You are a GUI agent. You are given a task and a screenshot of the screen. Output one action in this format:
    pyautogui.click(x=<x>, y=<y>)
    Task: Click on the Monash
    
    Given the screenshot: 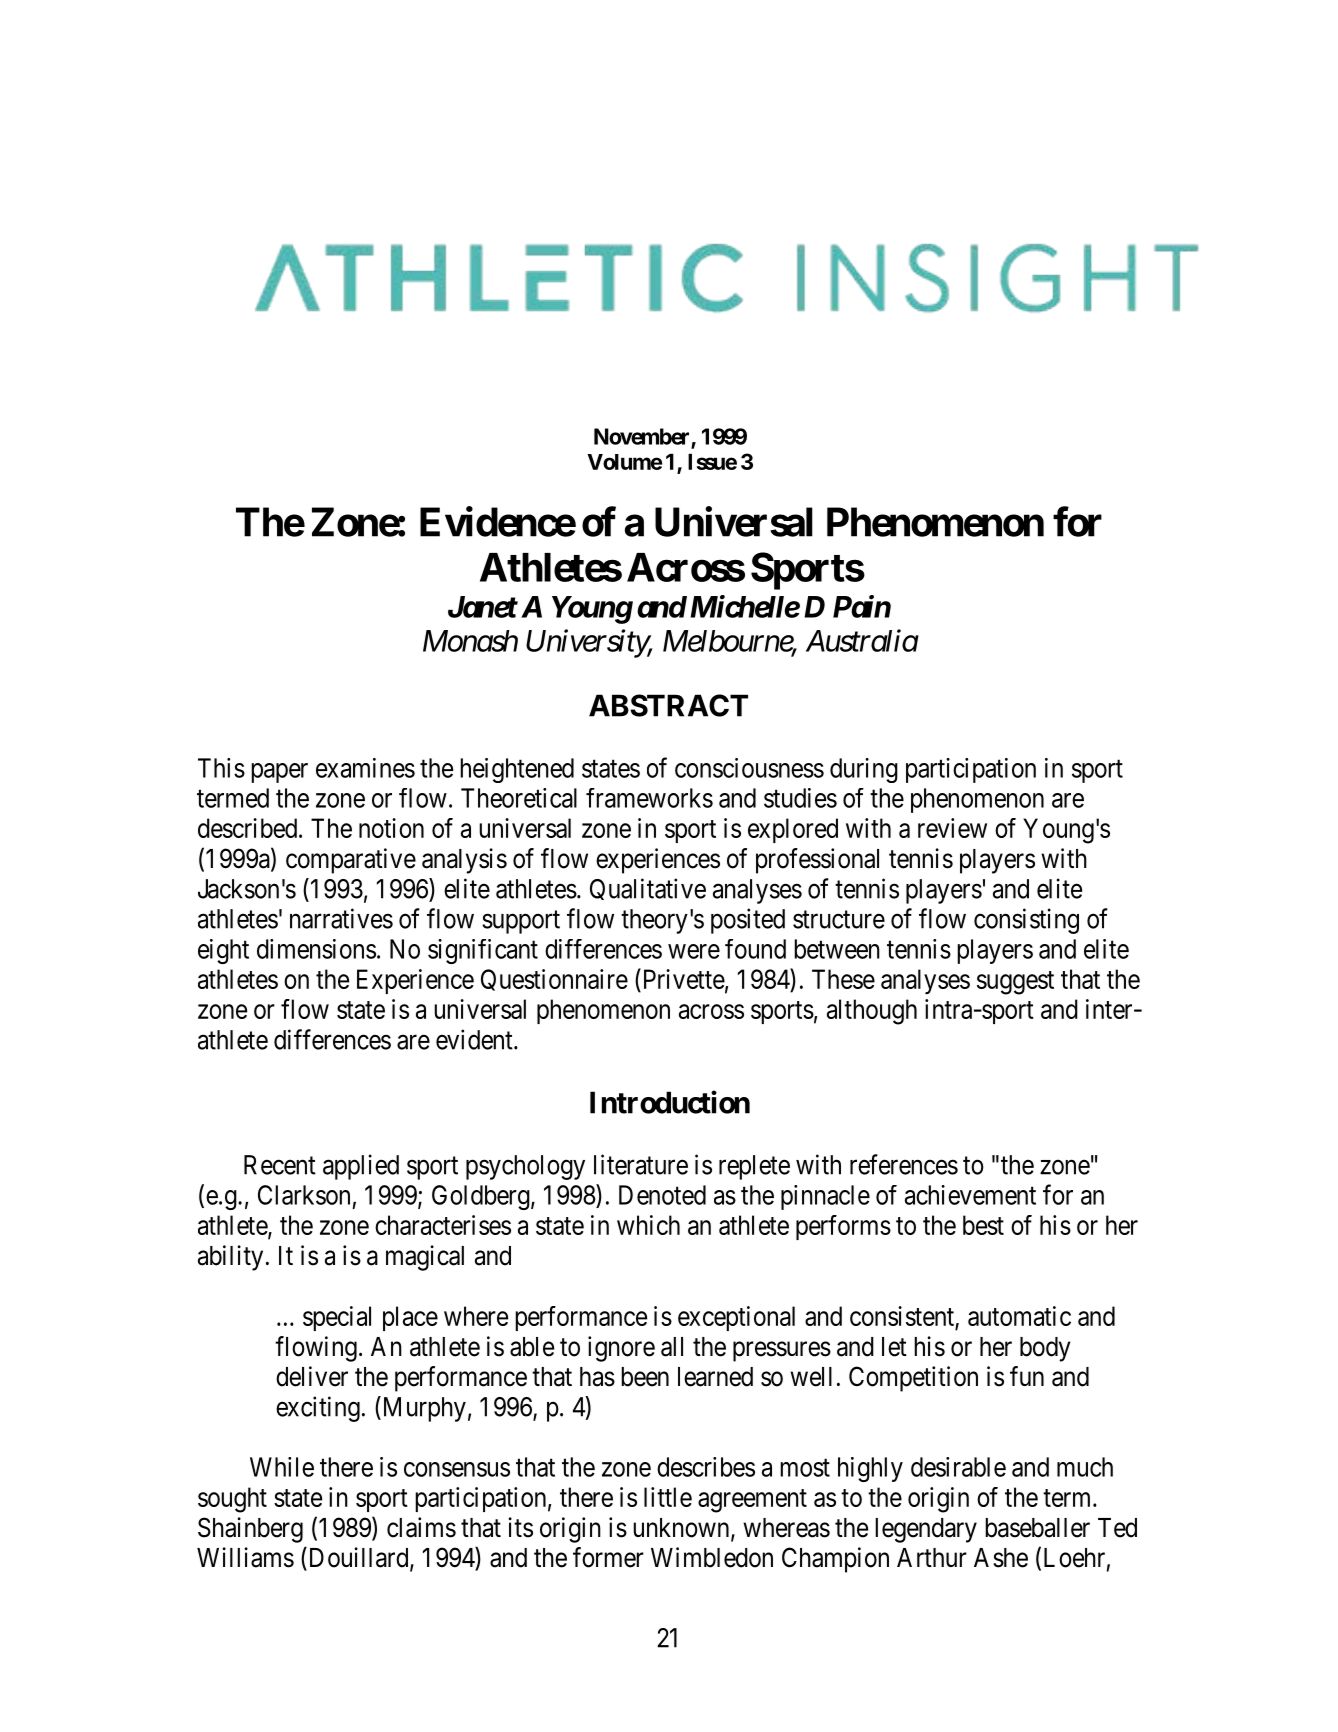 What is the action you would take?
    pyautogui.click(x=470, y=641)
